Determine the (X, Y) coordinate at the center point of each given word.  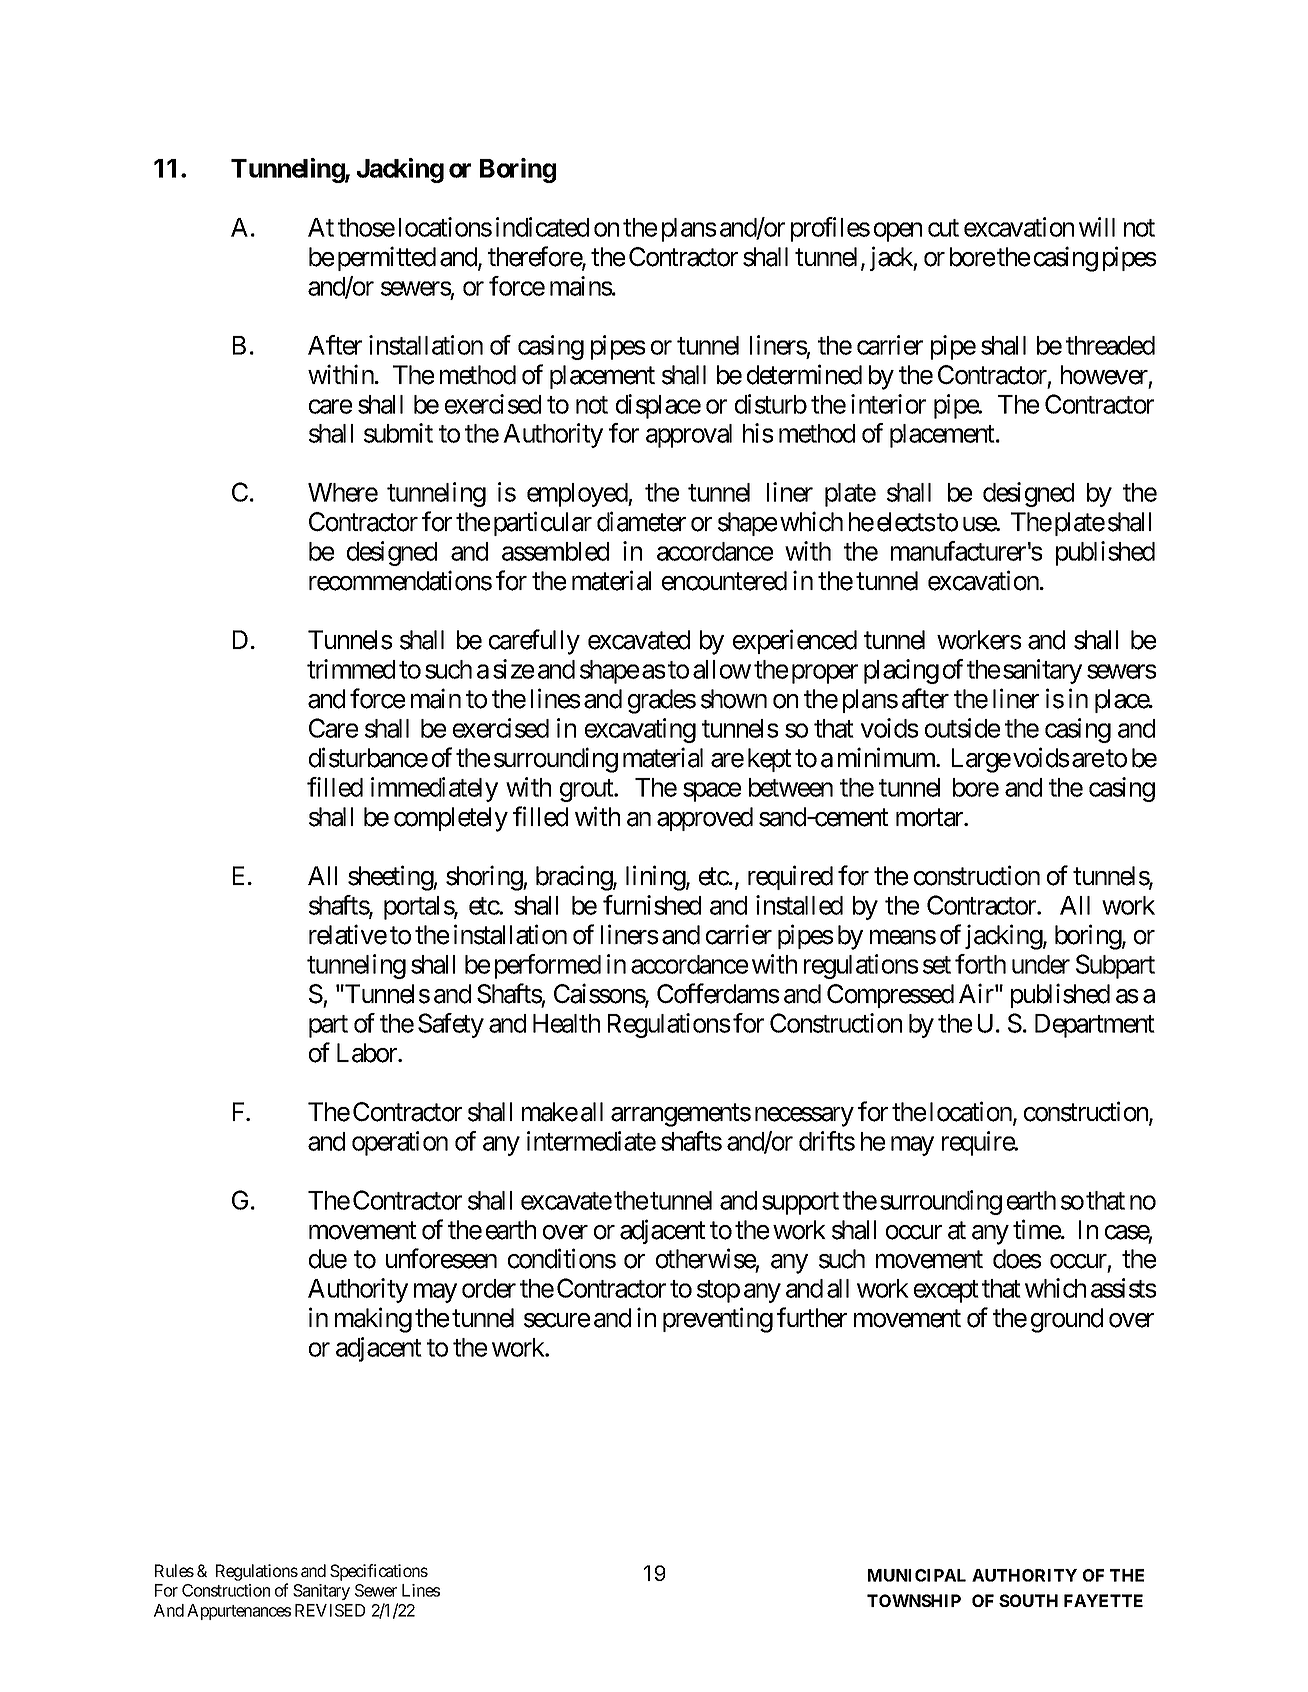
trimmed (351, 669)
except (946, 1292)
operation (400, 1143)
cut (943, 228)
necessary (804, 1117)
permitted (387, 258)
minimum (887, 757)
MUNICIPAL (917, 1575)
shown (734, 699)
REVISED (330, 1610)
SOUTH (1028, 1600)
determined (804, 374)
